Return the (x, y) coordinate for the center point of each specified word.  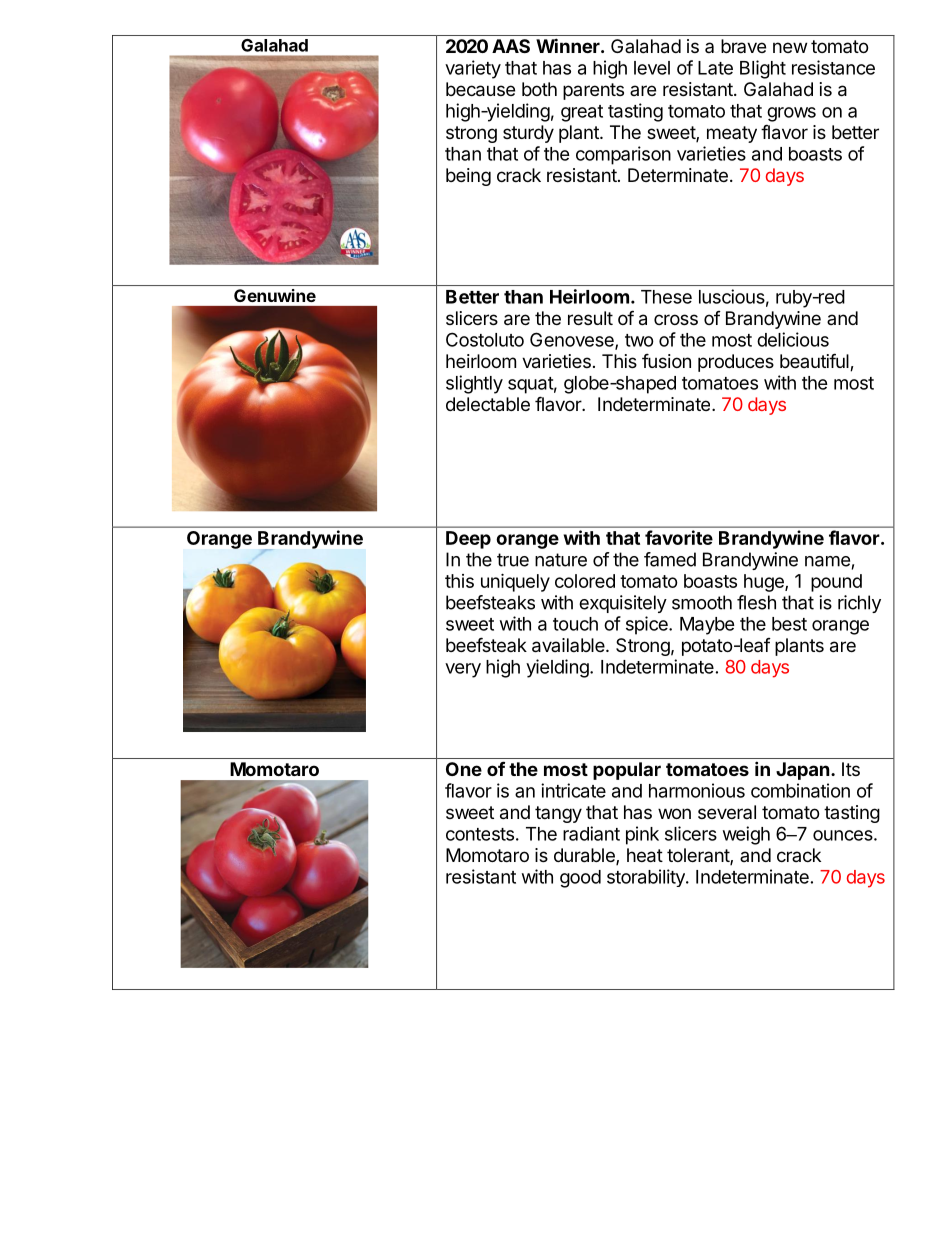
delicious (793, 339)
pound (836, 583)
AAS (511, 46)
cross (676, 319)
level (652, 68)
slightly (474, 384)
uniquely (515, 582)
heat (645, 855)
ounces (844, 835)
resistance (833, 67)
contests (480, 834)
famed (670, 559)
